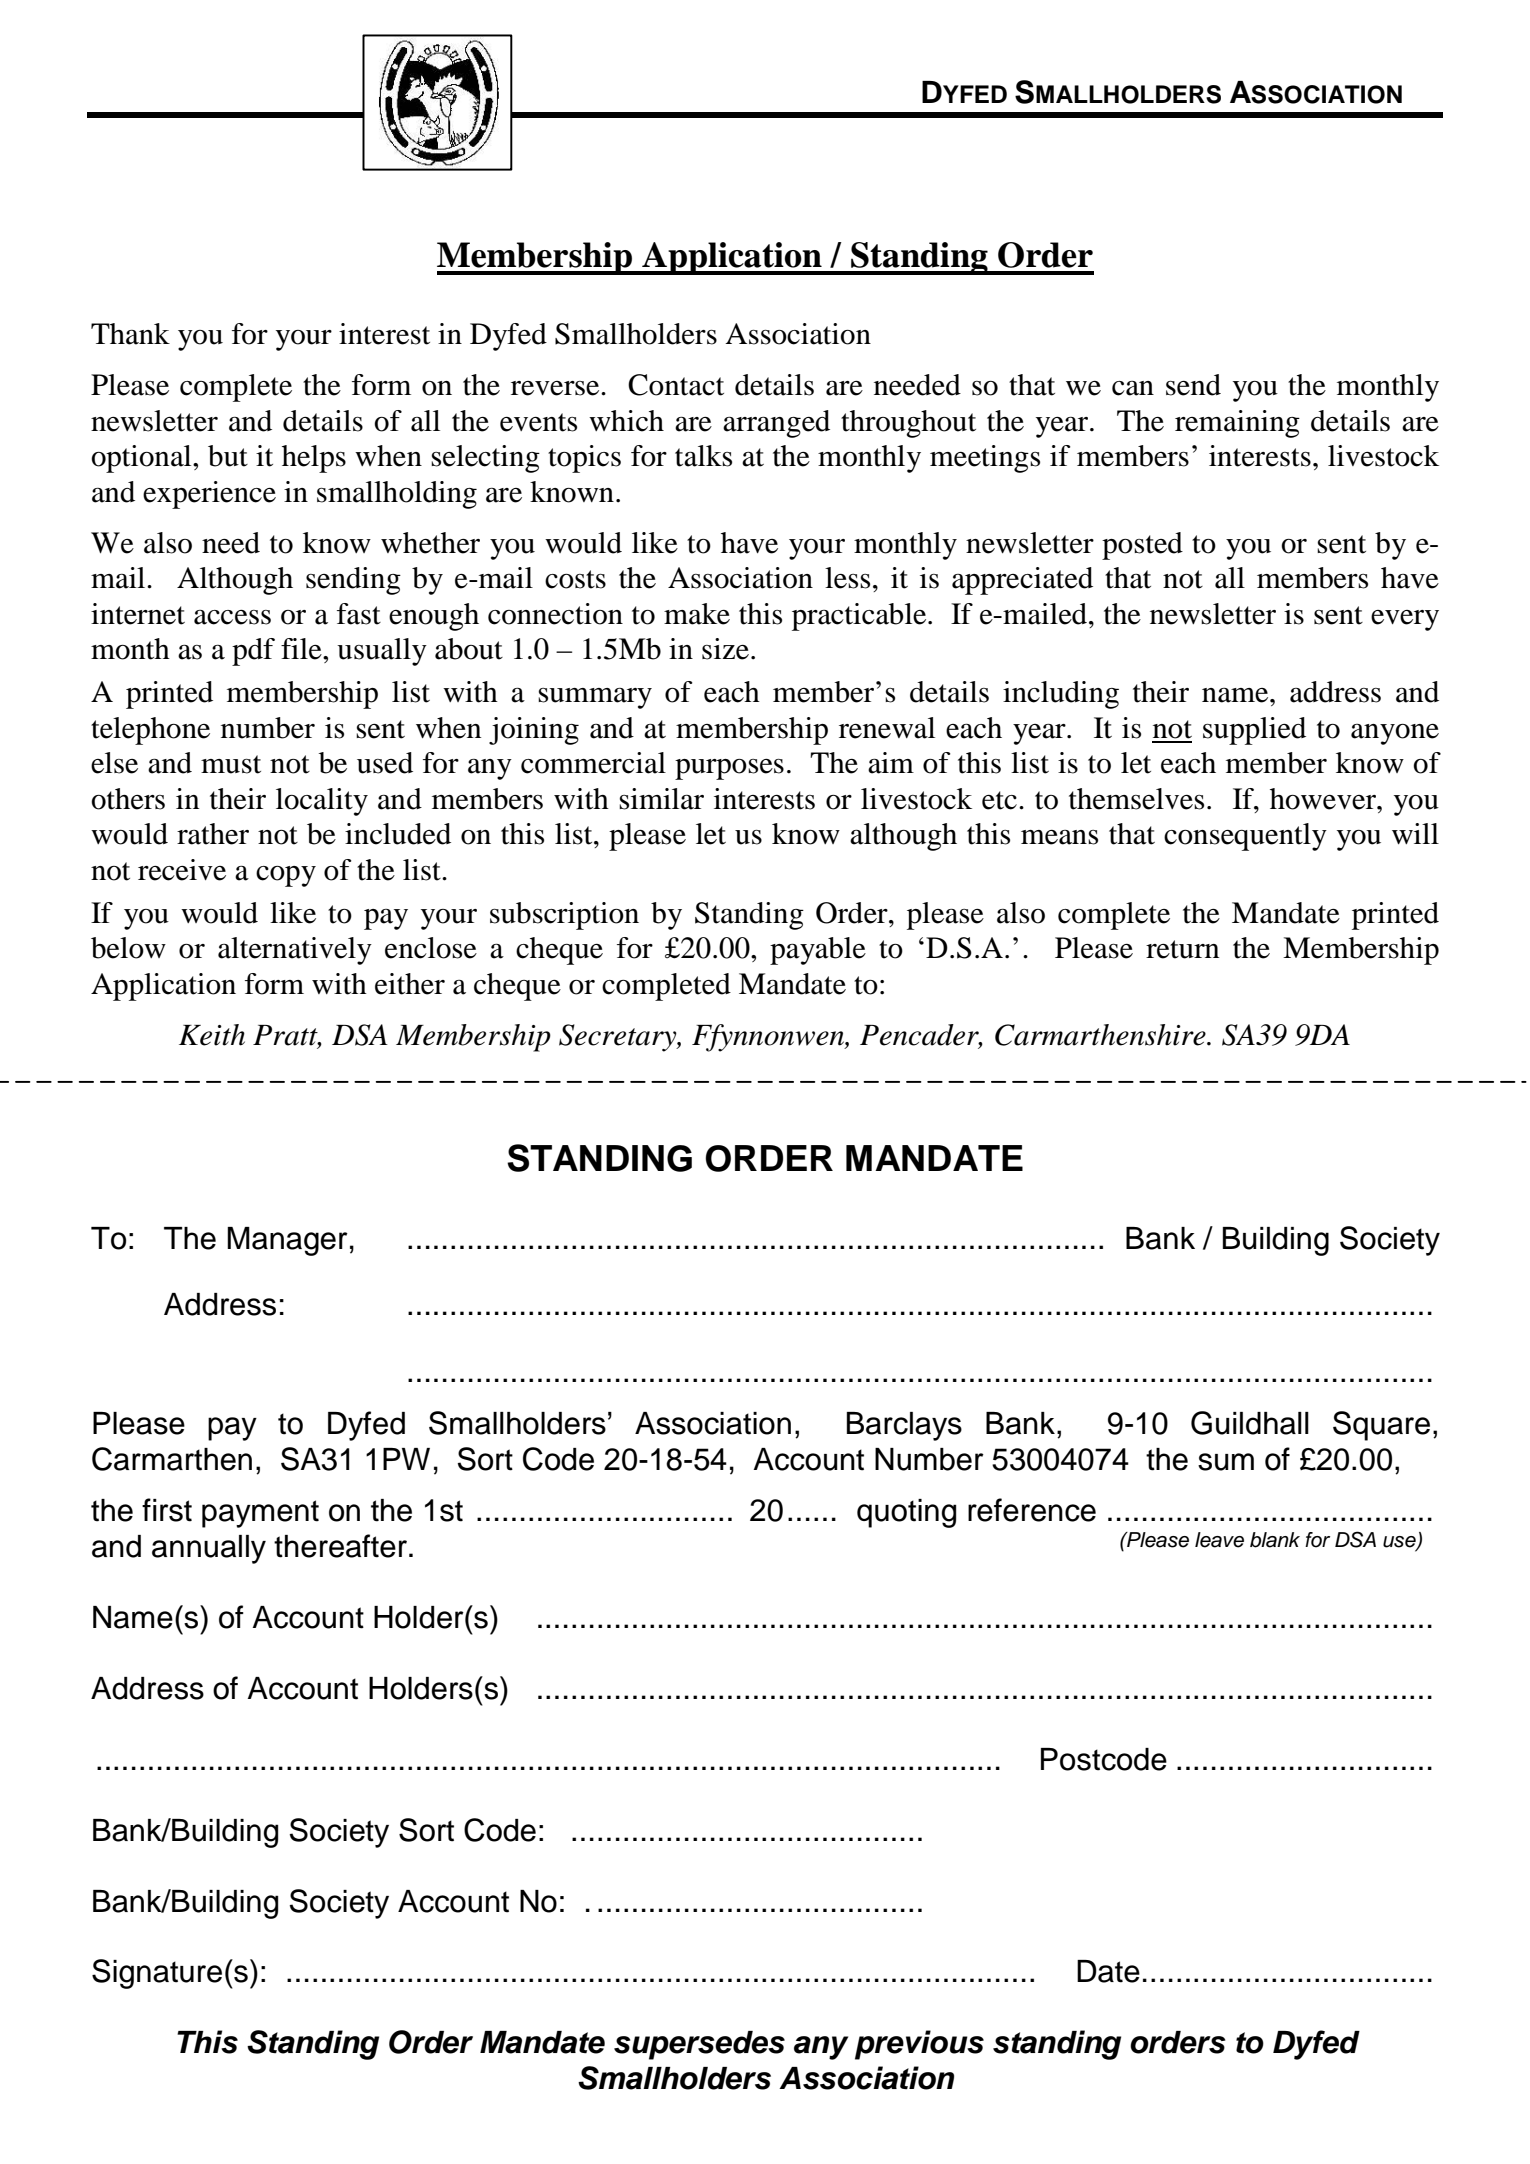 The width and height of the document is (1530, 2164). I want to click on payable, so click(818, 951).
